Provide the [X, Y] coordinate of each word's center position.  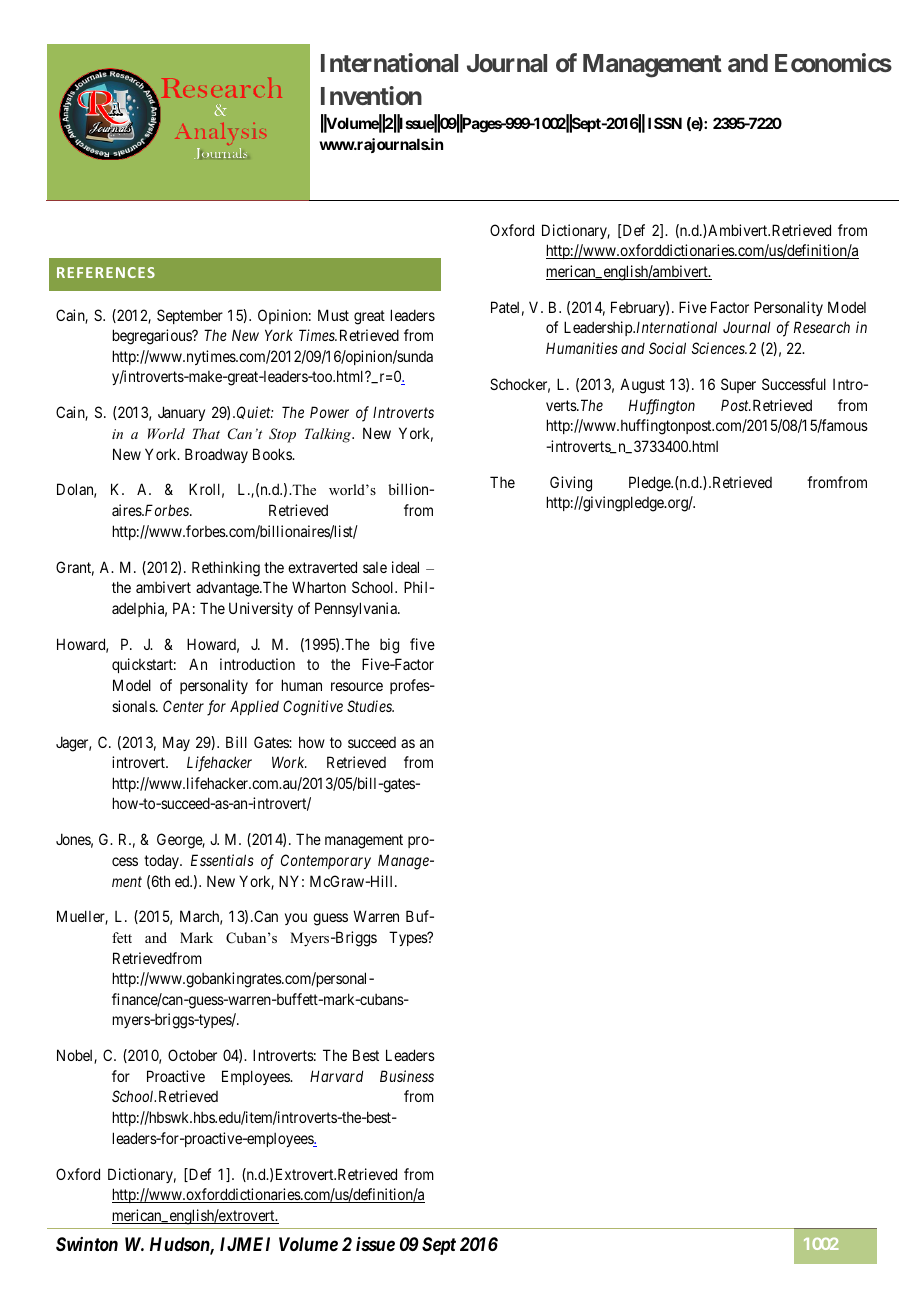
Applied [254, 707]
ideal [405, 567]
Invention [371, 95]
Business [407, 1076]
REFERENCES [106, 272]
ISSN [665, 123]
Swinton [87, 1244]
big [389, 646]
